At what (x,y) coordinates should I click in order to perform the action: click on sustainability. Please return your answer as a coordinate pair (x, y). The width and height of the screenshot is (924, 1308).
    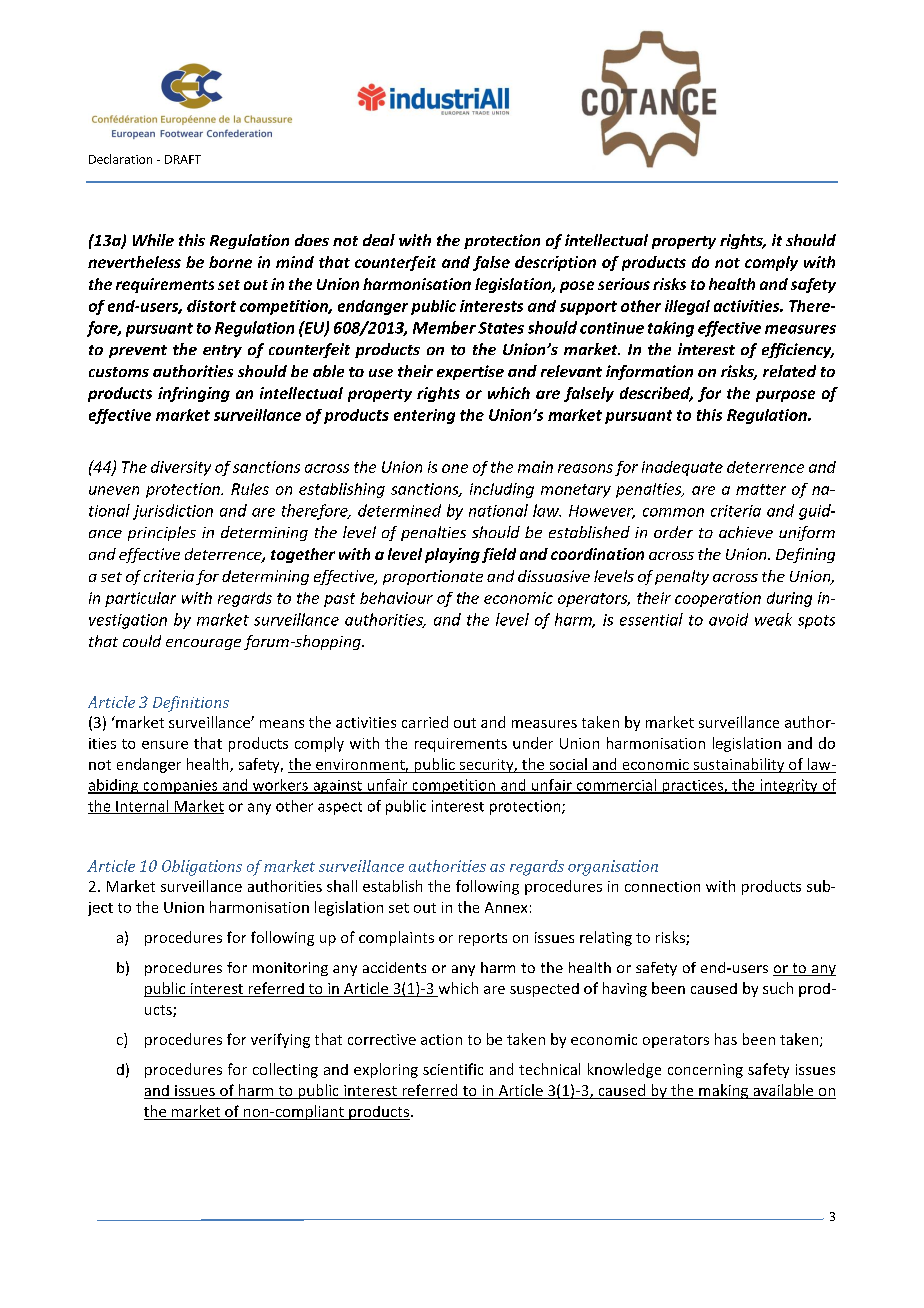
    Looking at the image, I should click on (739, 765).
